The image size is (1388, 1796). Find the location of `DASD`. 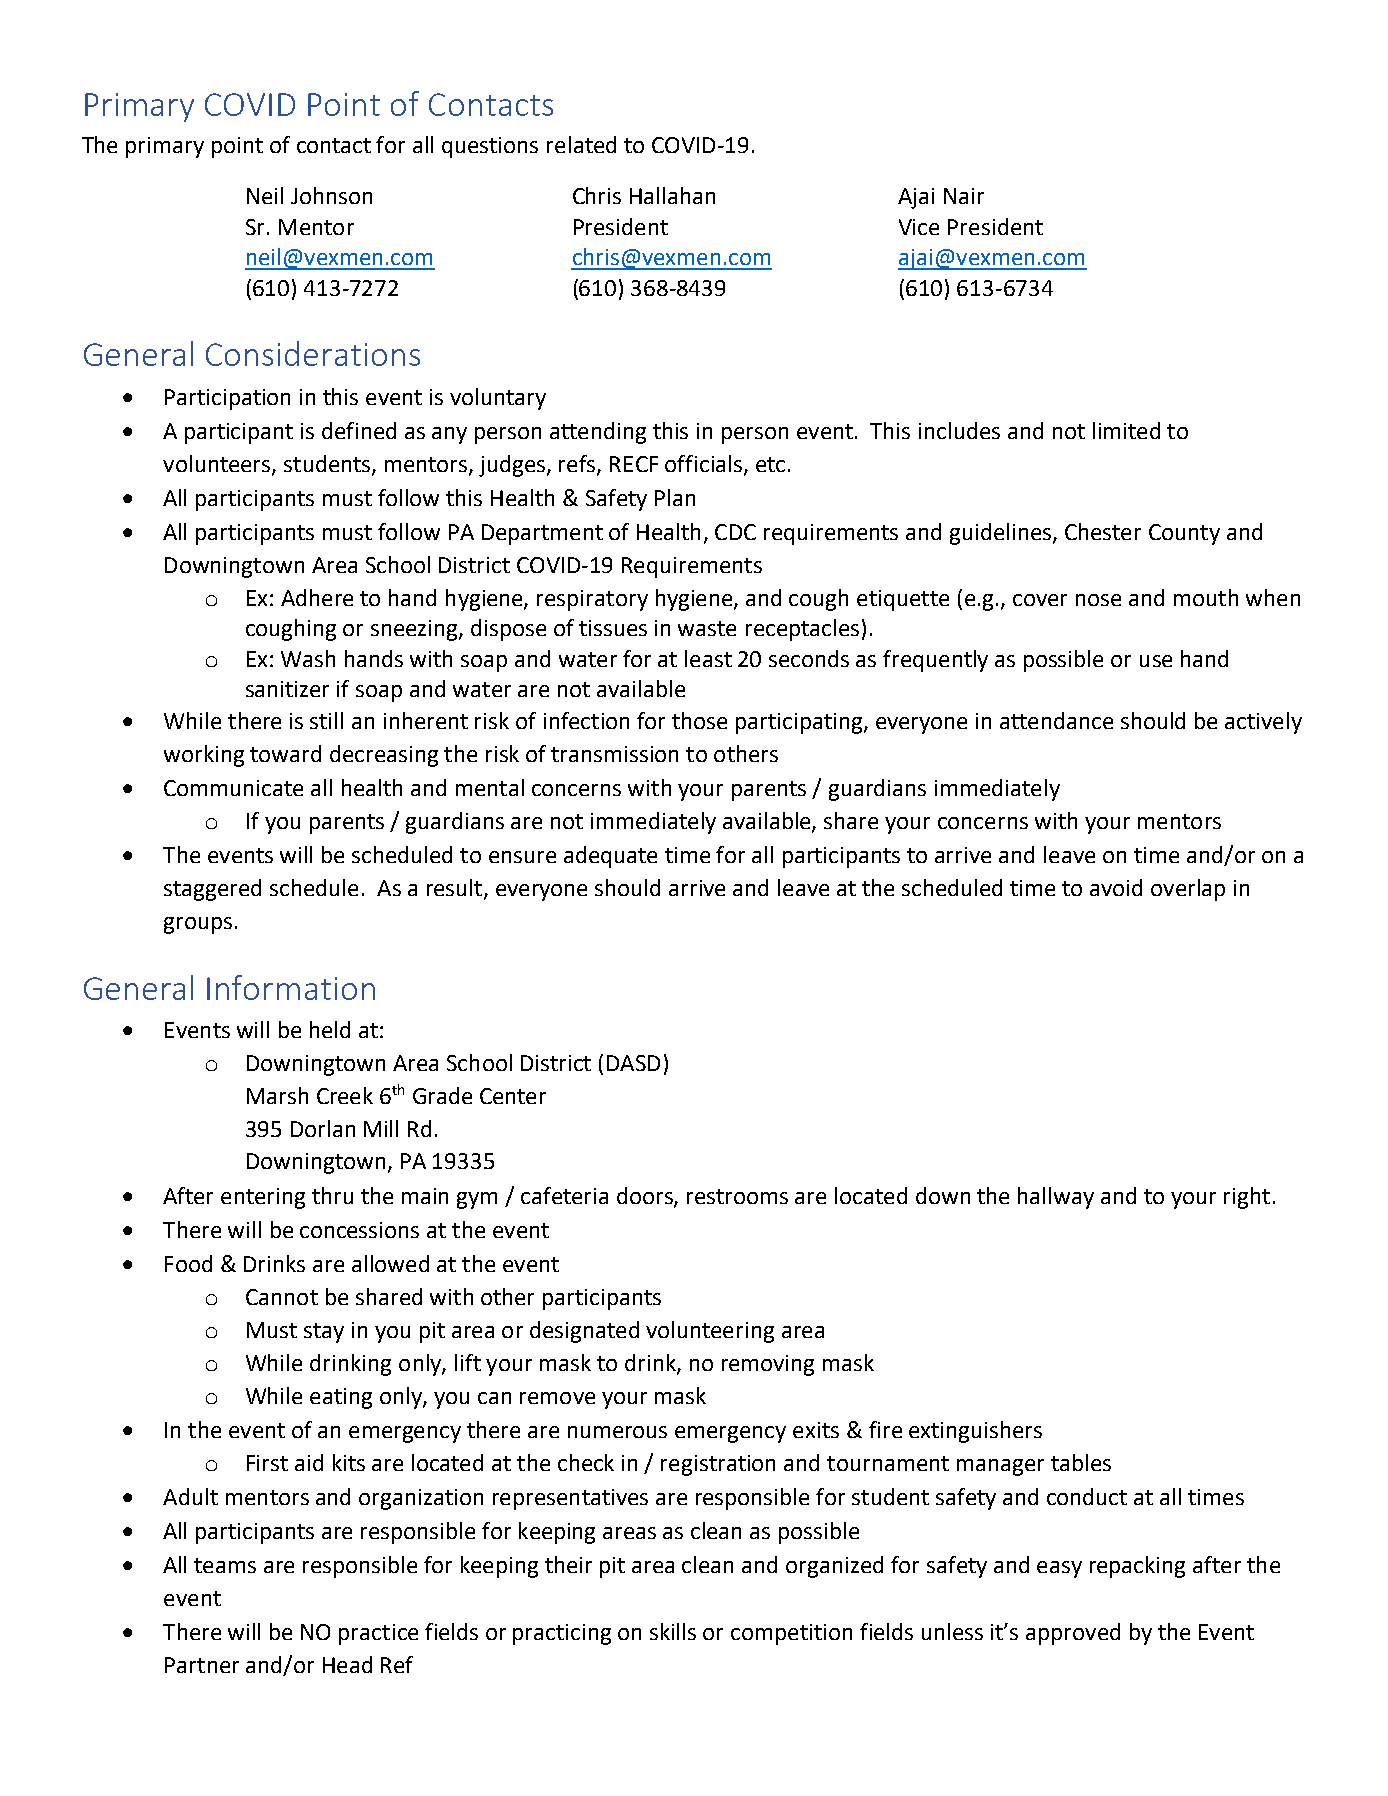

DASD is located at coordinates (633, 1063).
